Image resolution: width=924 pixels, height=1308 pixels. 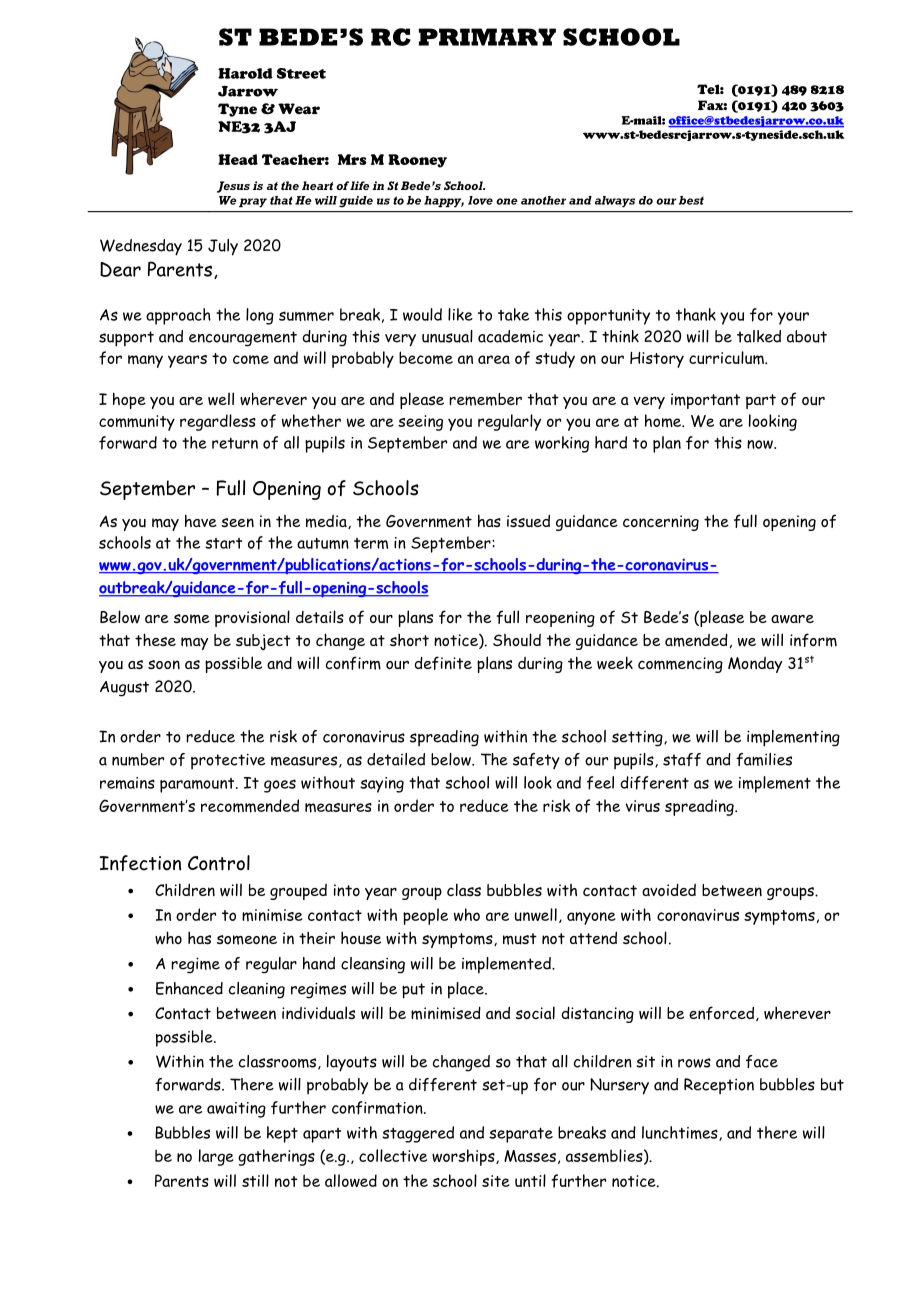 I want to click on aware, so click(x=792, y=619).
